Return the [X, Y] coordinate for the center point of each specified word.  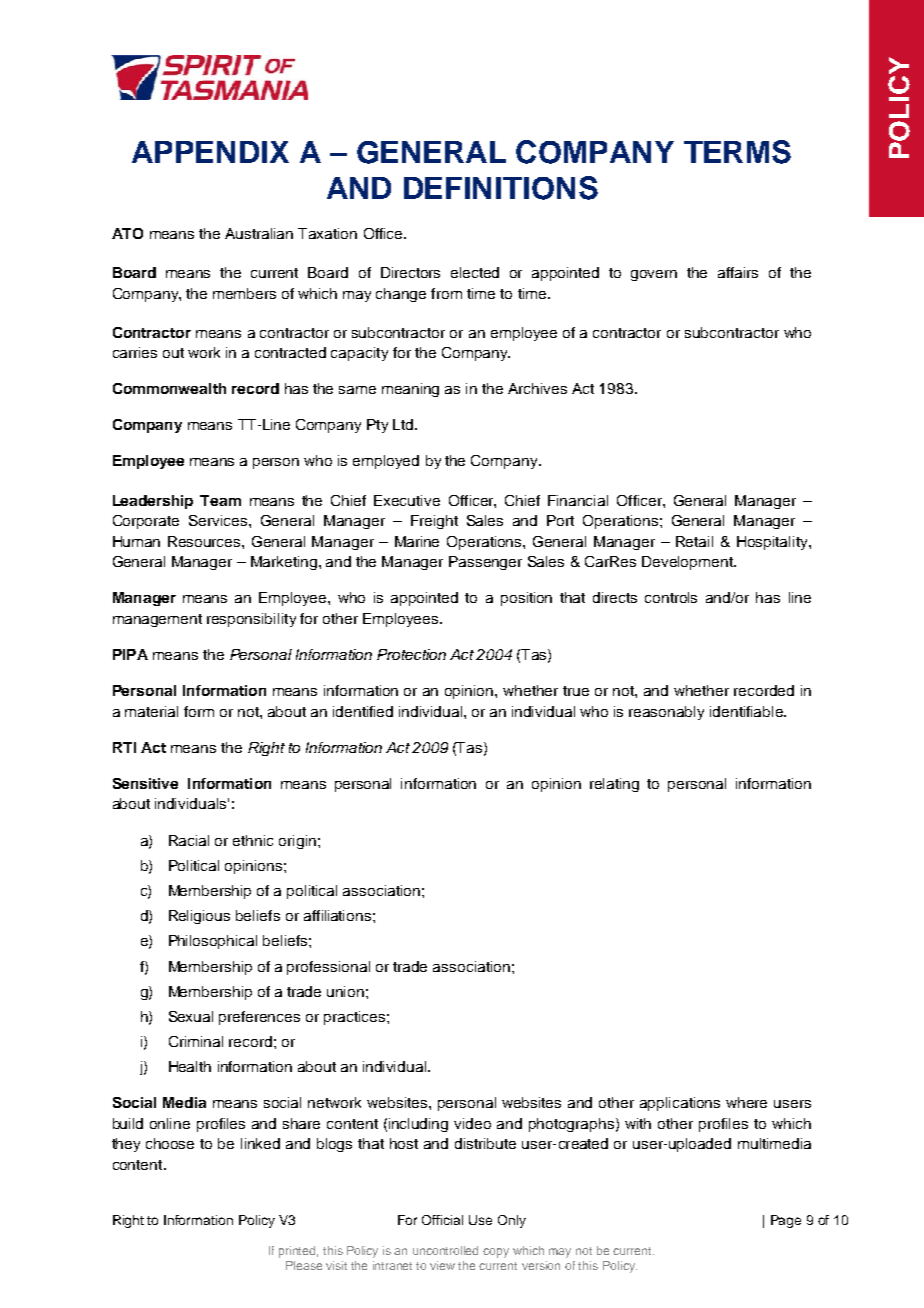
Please [304, 1265]
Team [220, 500]
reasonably [666, 713]
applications [680, 1104]
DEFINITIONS [501, 188]
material [151, 711]
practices [356, 1018]
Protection [411, 654]
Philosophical [213, 942]
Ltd [404, 424]
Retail [694, 541]
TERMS [737, 152]
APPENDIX [210, 152]
